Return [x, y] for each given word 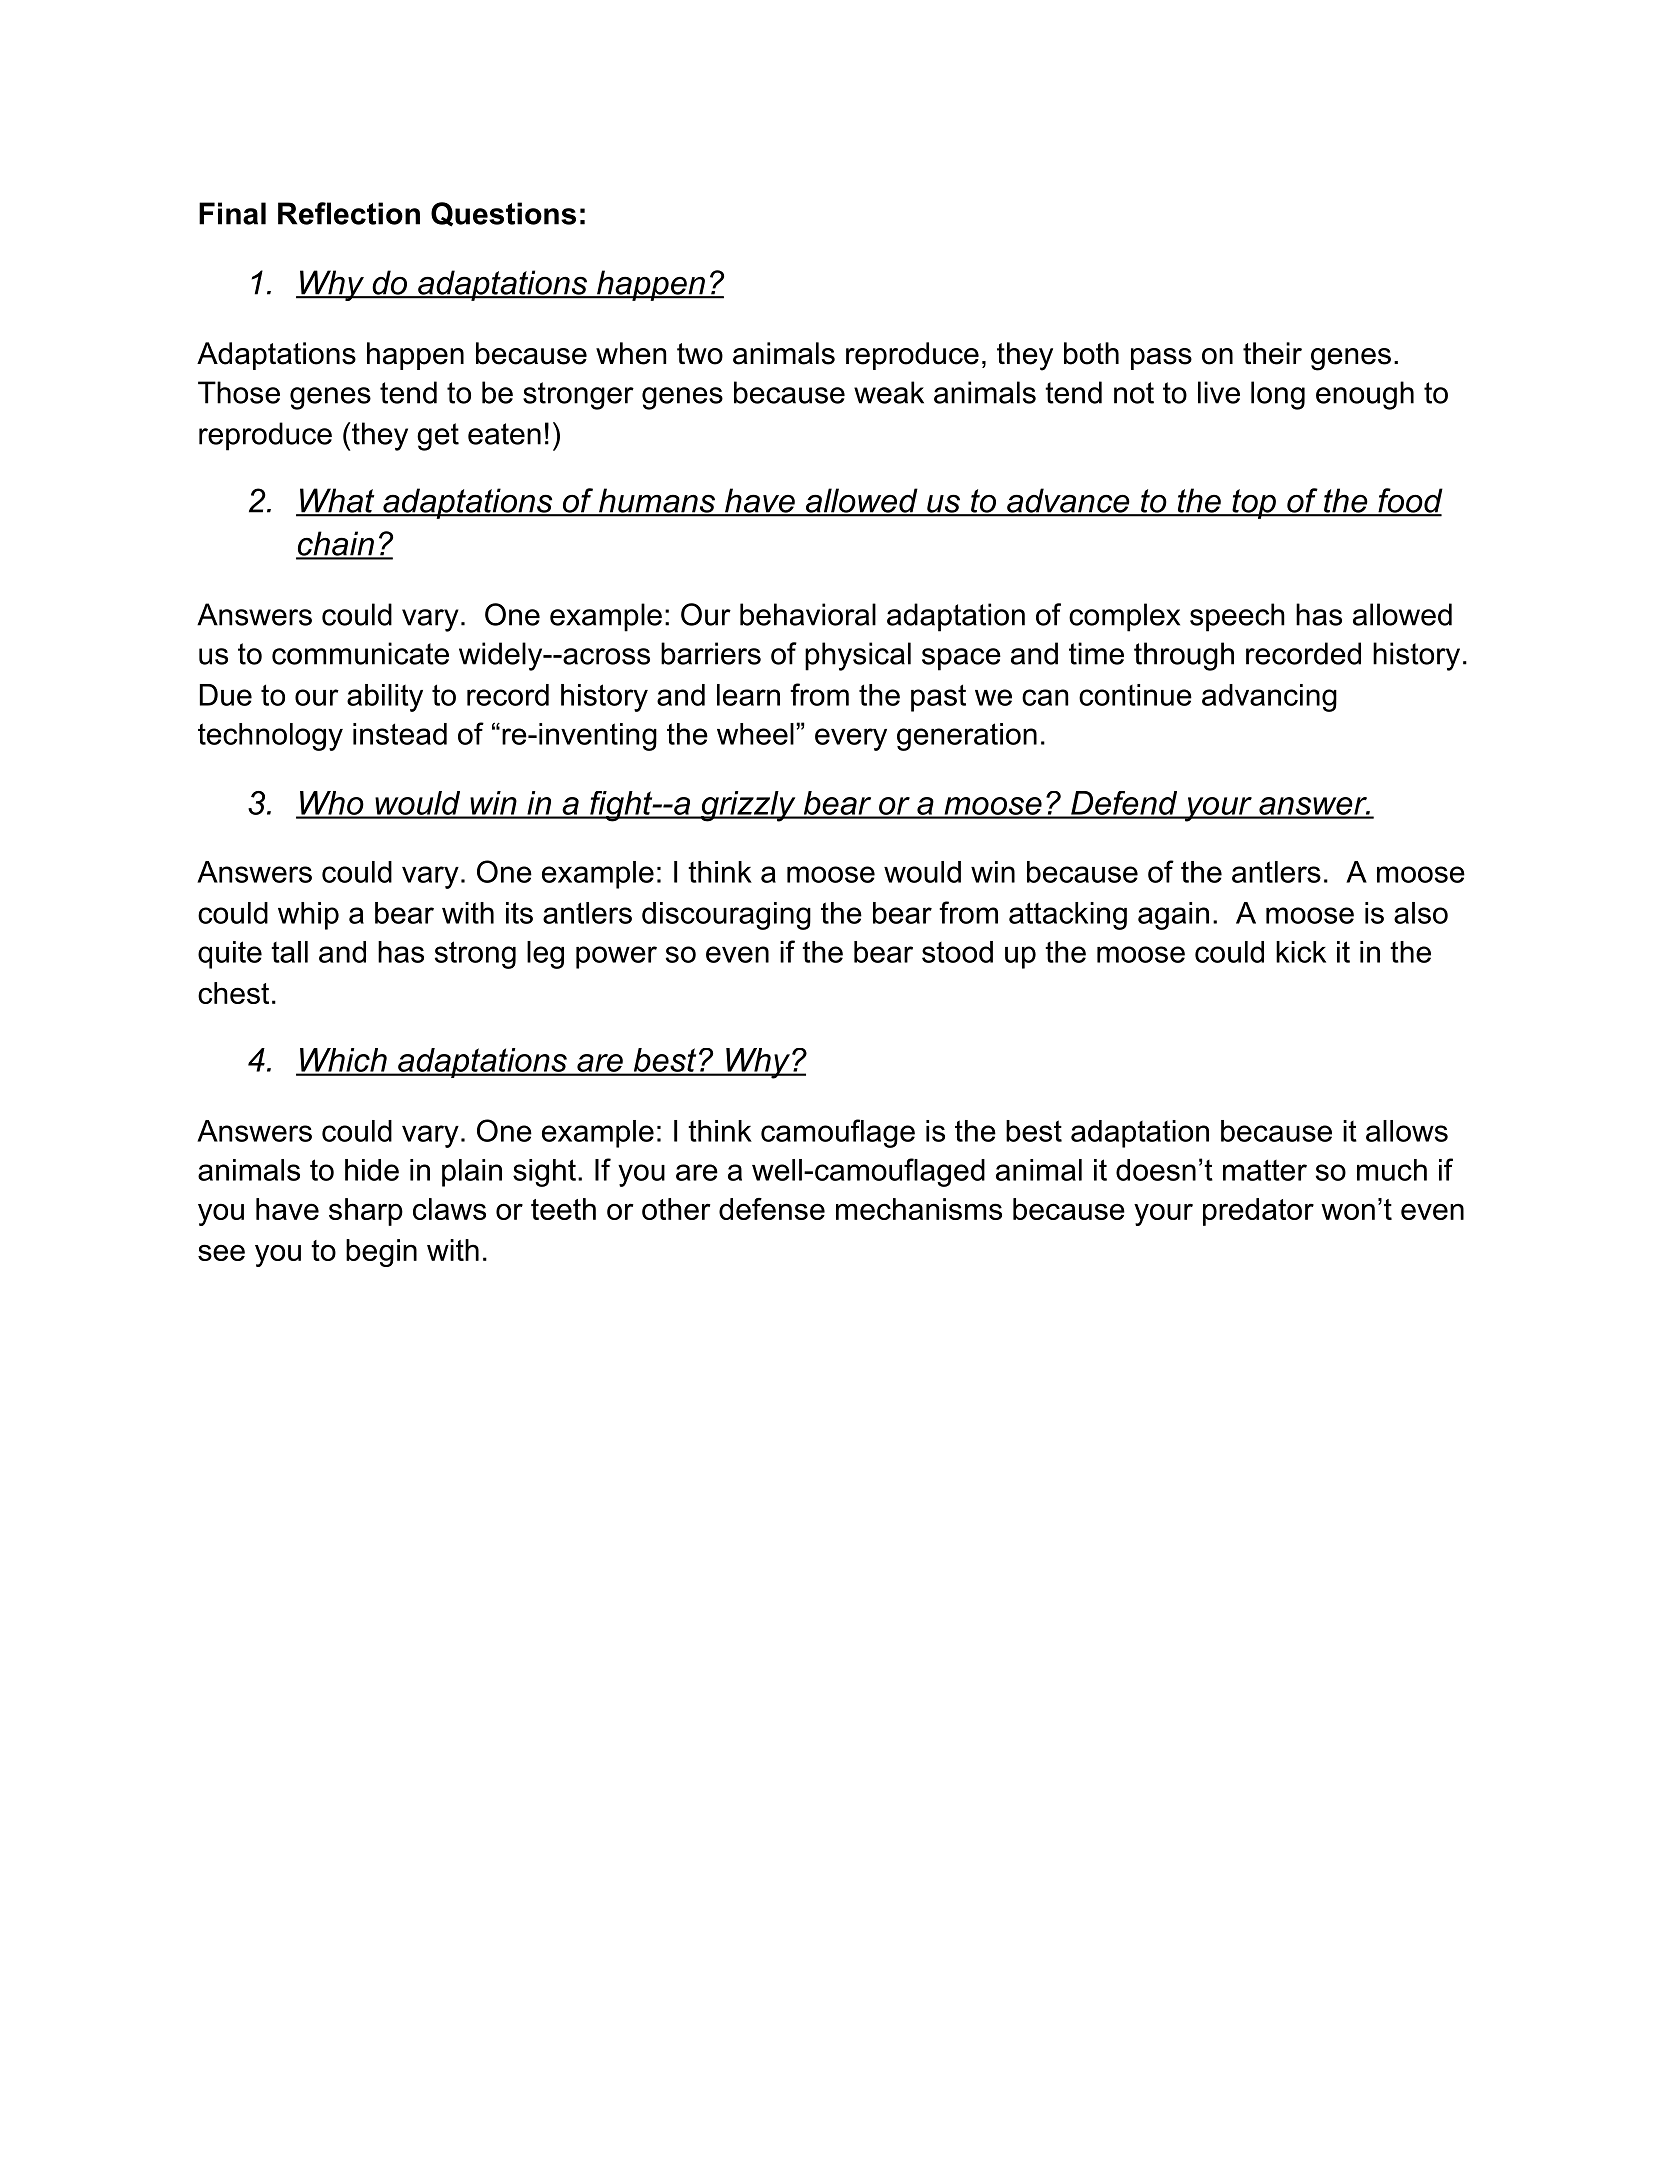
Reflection [349, 213]
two [700, 354]
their [1272, 353]
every [851, 739]
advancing [1269, 698]
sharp [366, 1212]
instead [400, 734]
